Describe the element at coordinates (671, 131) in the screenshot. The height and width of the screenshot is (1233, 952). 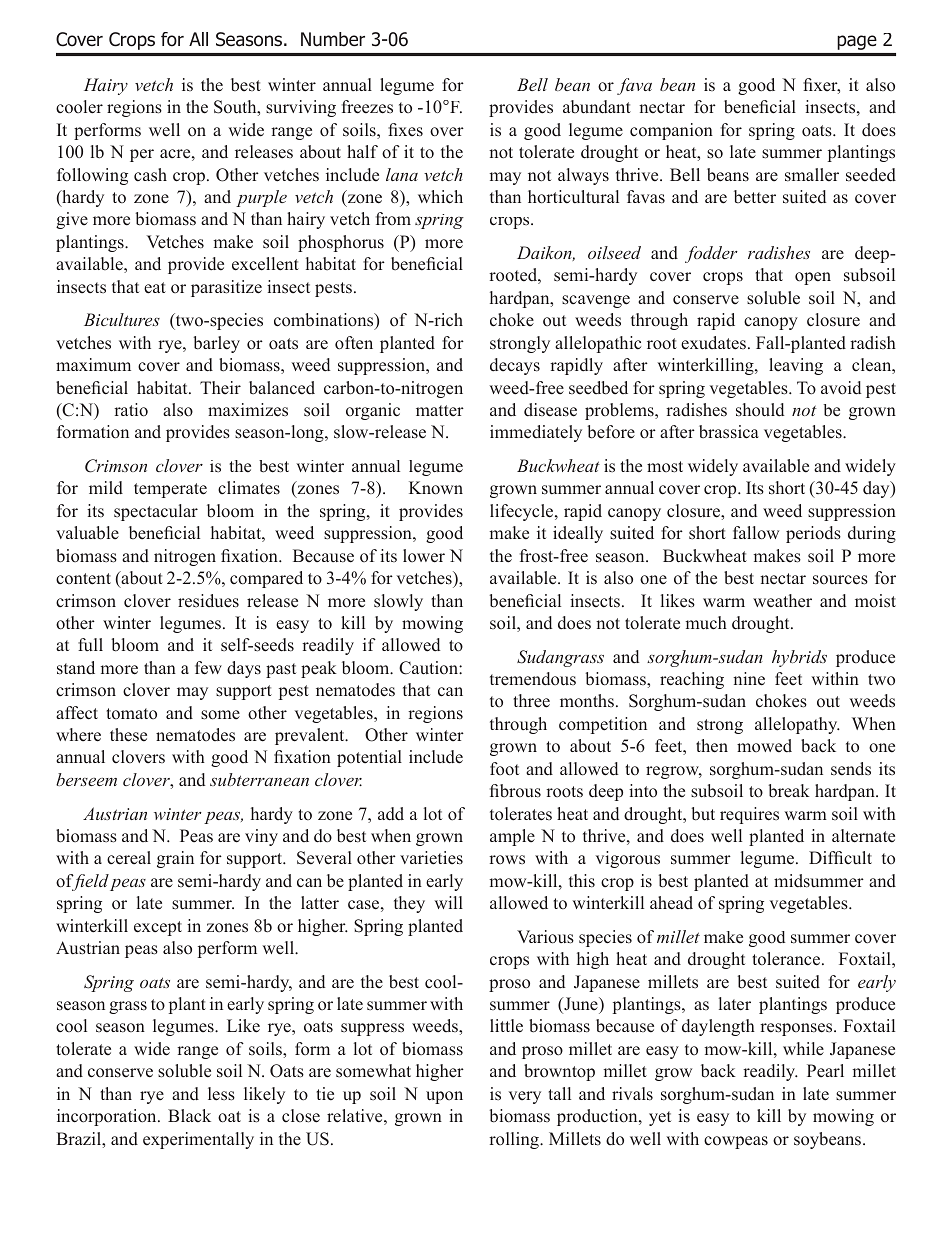
I see `companion` at that location.
